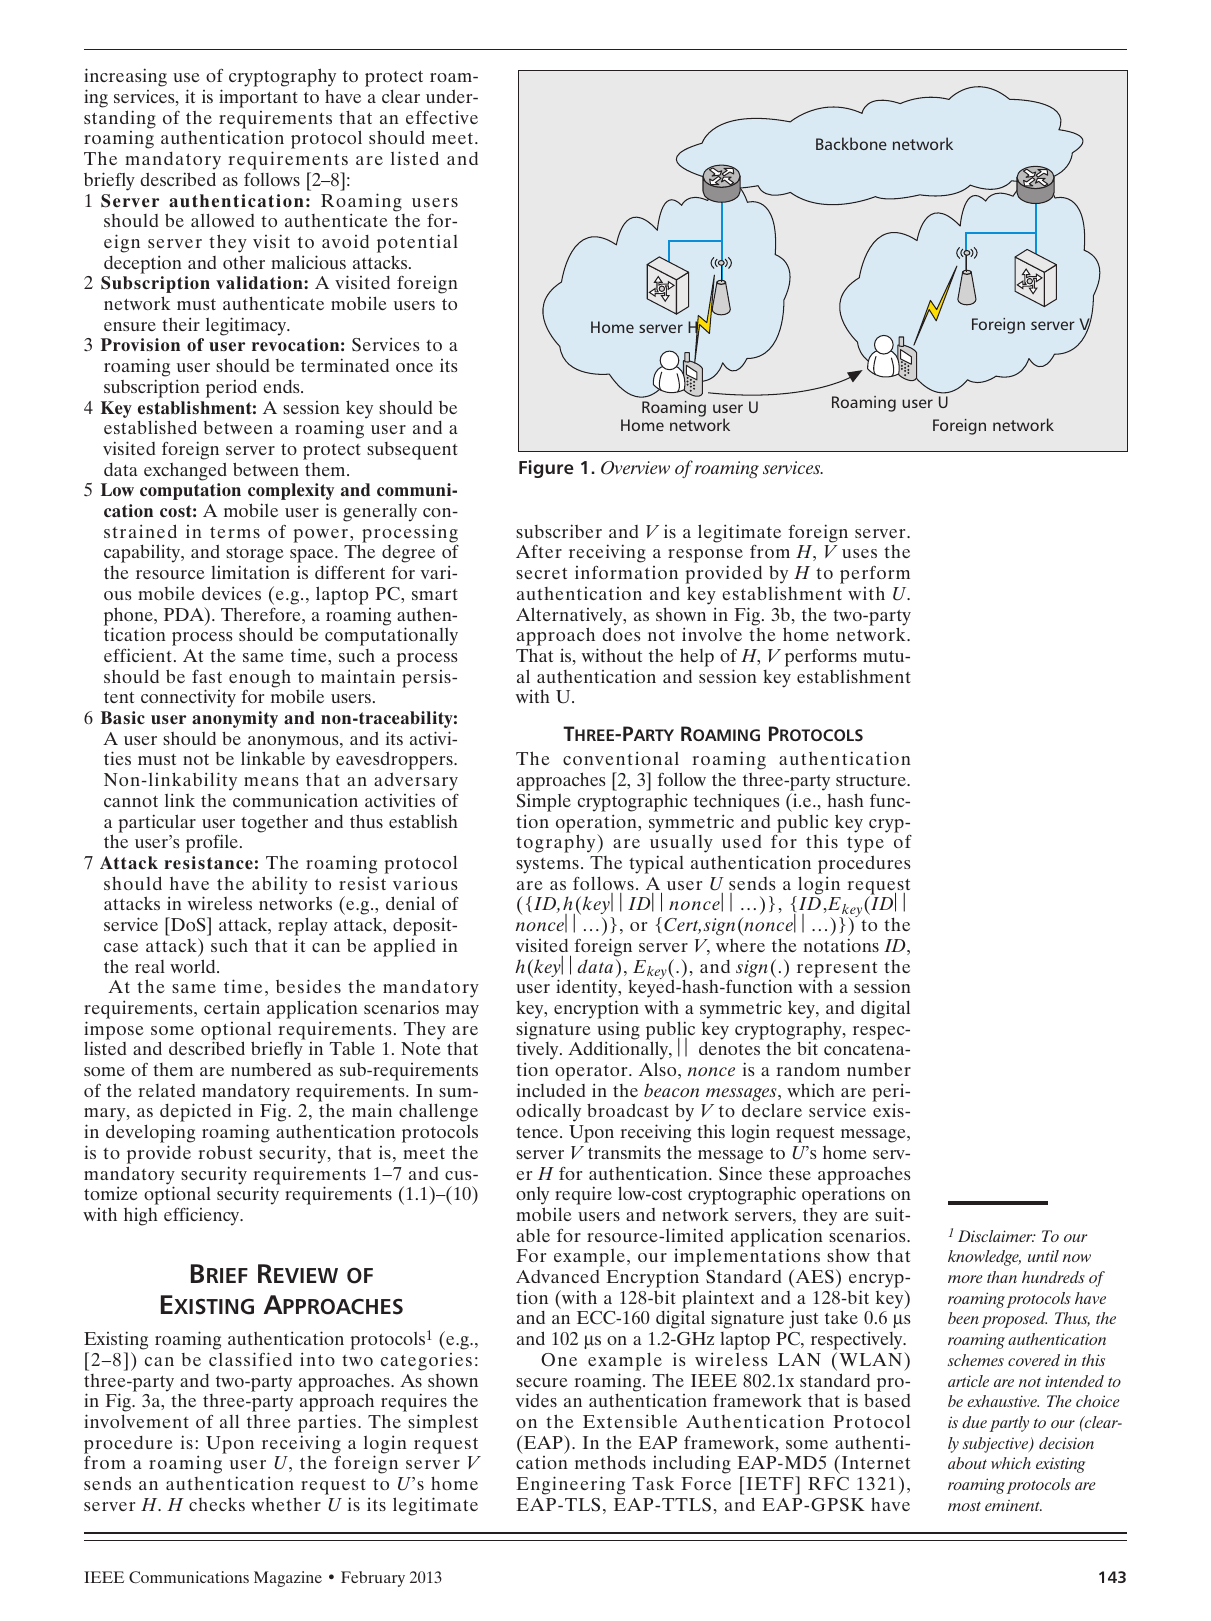 This screenshot has height=1621, width=1211. What do you see at coordinates (964, 1506) in the screenshot?
I see `most` at bounding box center [964, 1506].
